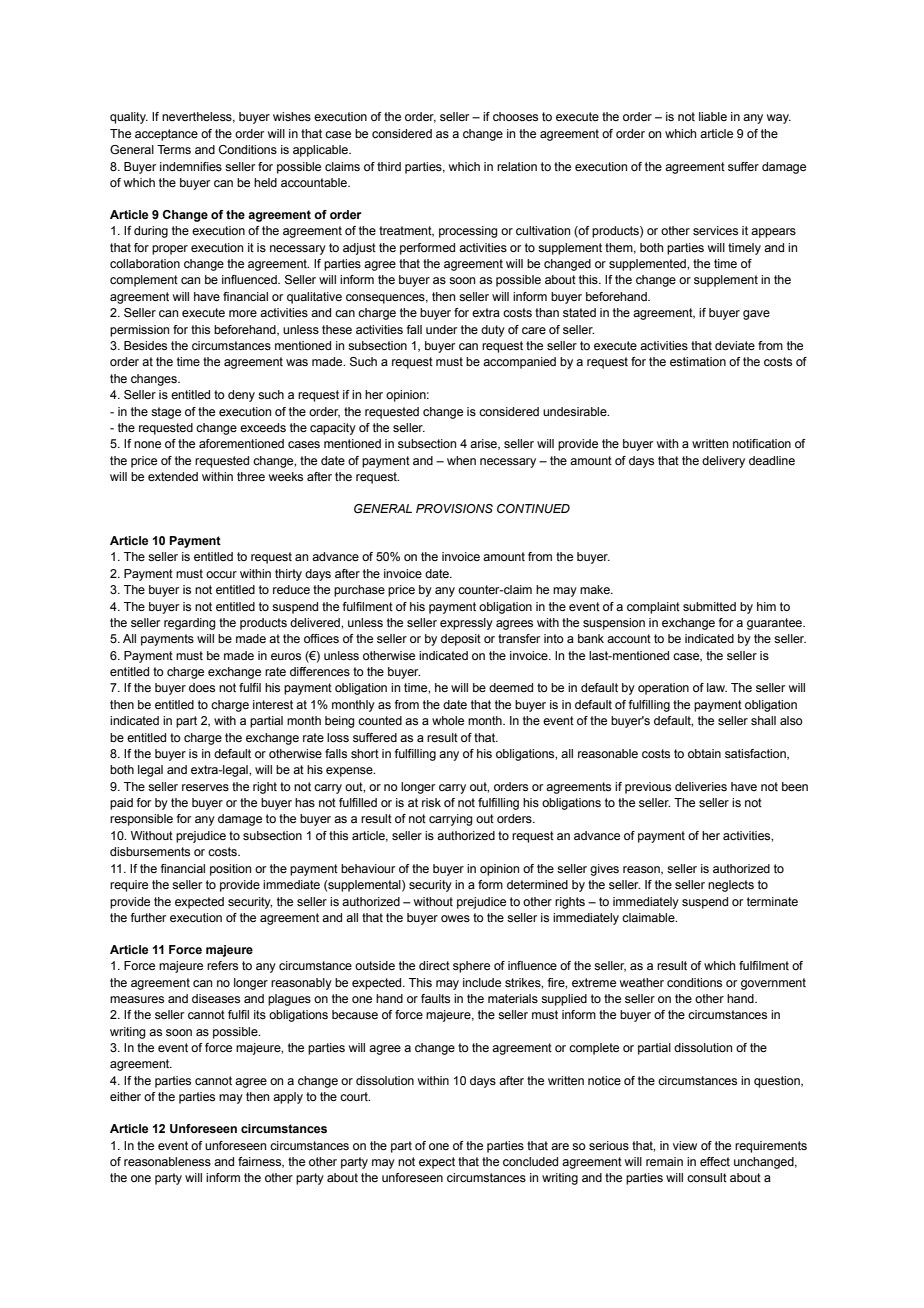 The image size is (924, 1308). I want to click on indemnifies, so click(191, 166).
